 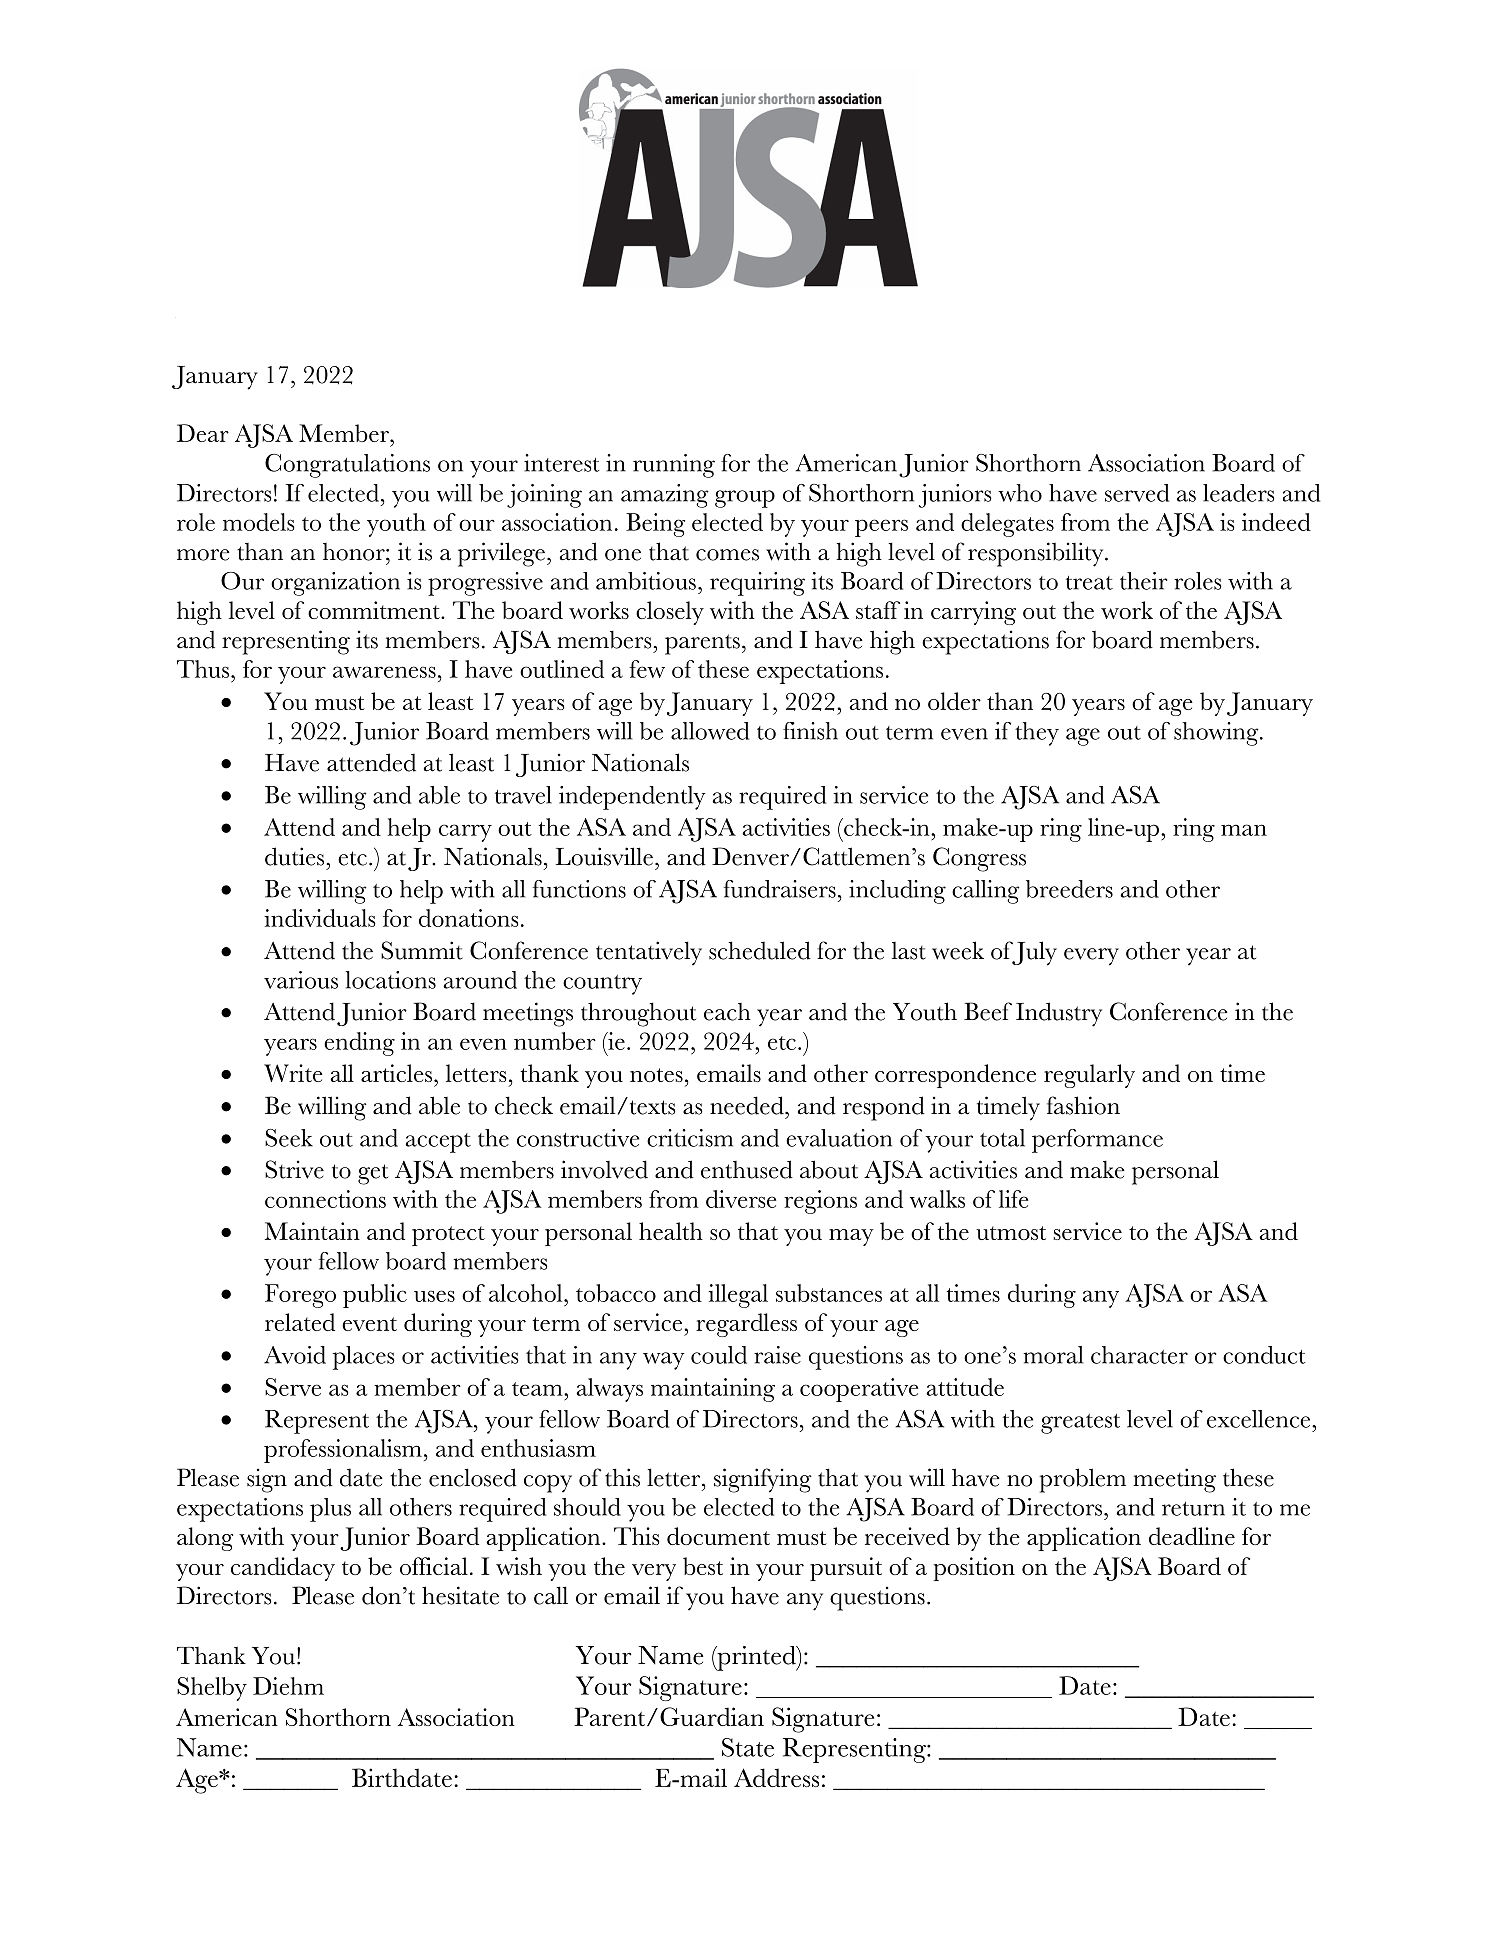 What do you see at coordinates (1083, 1105) in the screenshot?
I see `fashion` at bounding box center [1083, 1105].
